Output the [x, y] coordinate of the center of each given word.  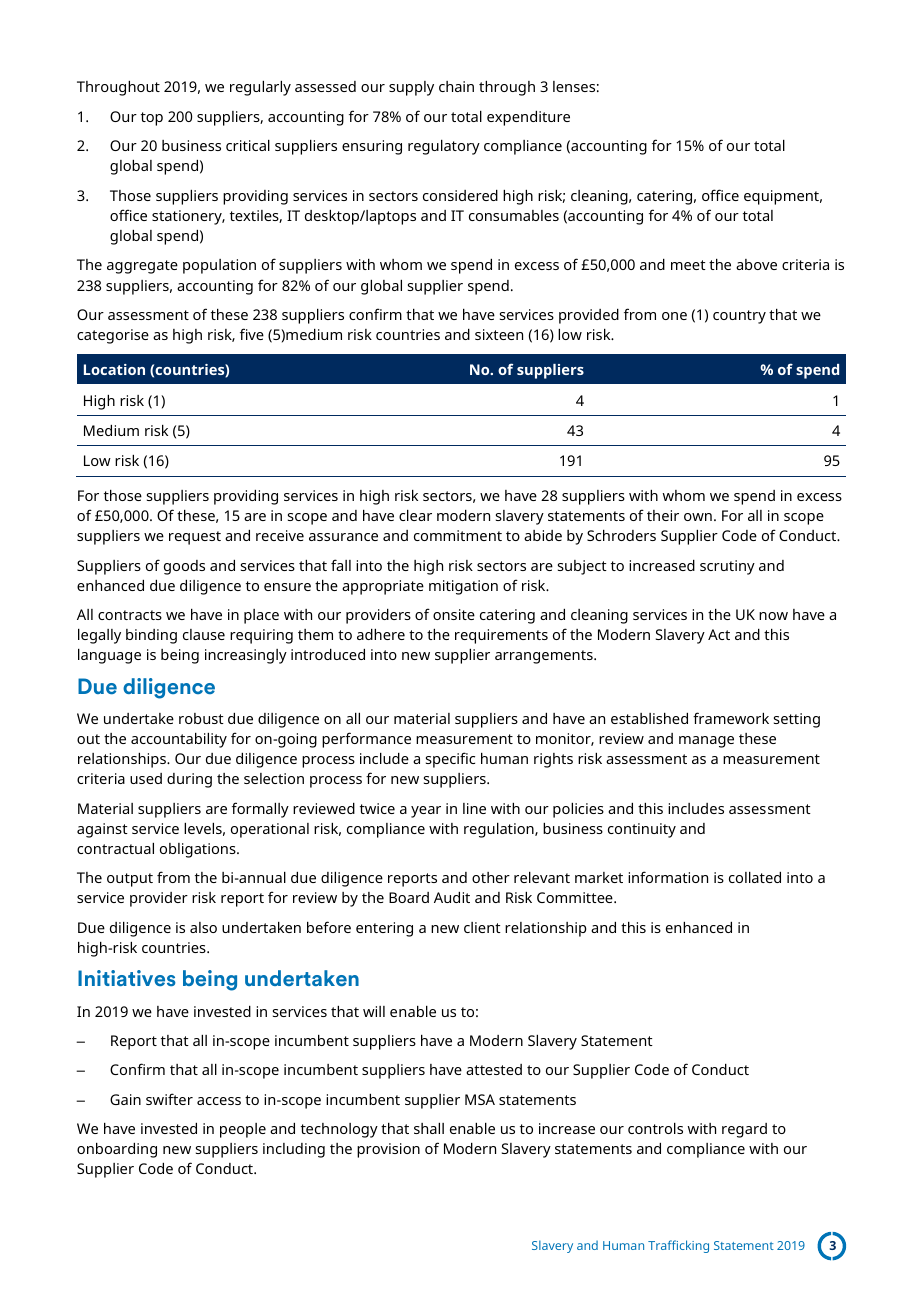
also [203, 927]
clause [204, 634]
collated [755, 877]
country [739, 317]
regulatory [444, 147]
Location [114, 369]
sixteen [499, 334]
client [482, 927]
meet [688, 265]
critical [248, 145]
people [243, 1130]
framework [731, 718]
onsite [454, 614]
